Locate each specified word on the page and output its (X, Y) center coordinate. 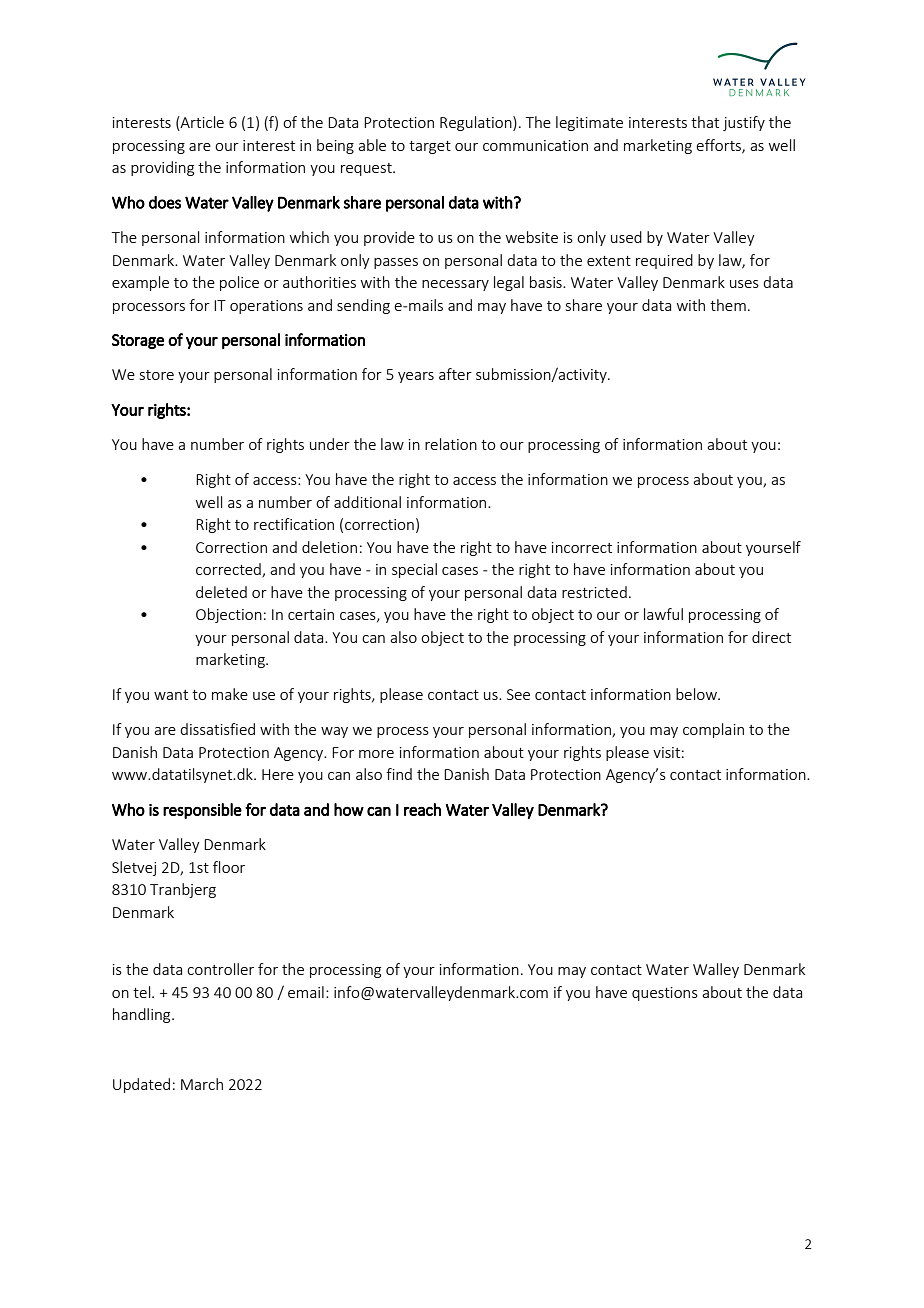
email (306, 992)
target (430, 147)
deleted (221, 592)
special (414, 570)
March (202, 1084)
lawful (663, 614)
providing (162, 168)
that (705, 122)
